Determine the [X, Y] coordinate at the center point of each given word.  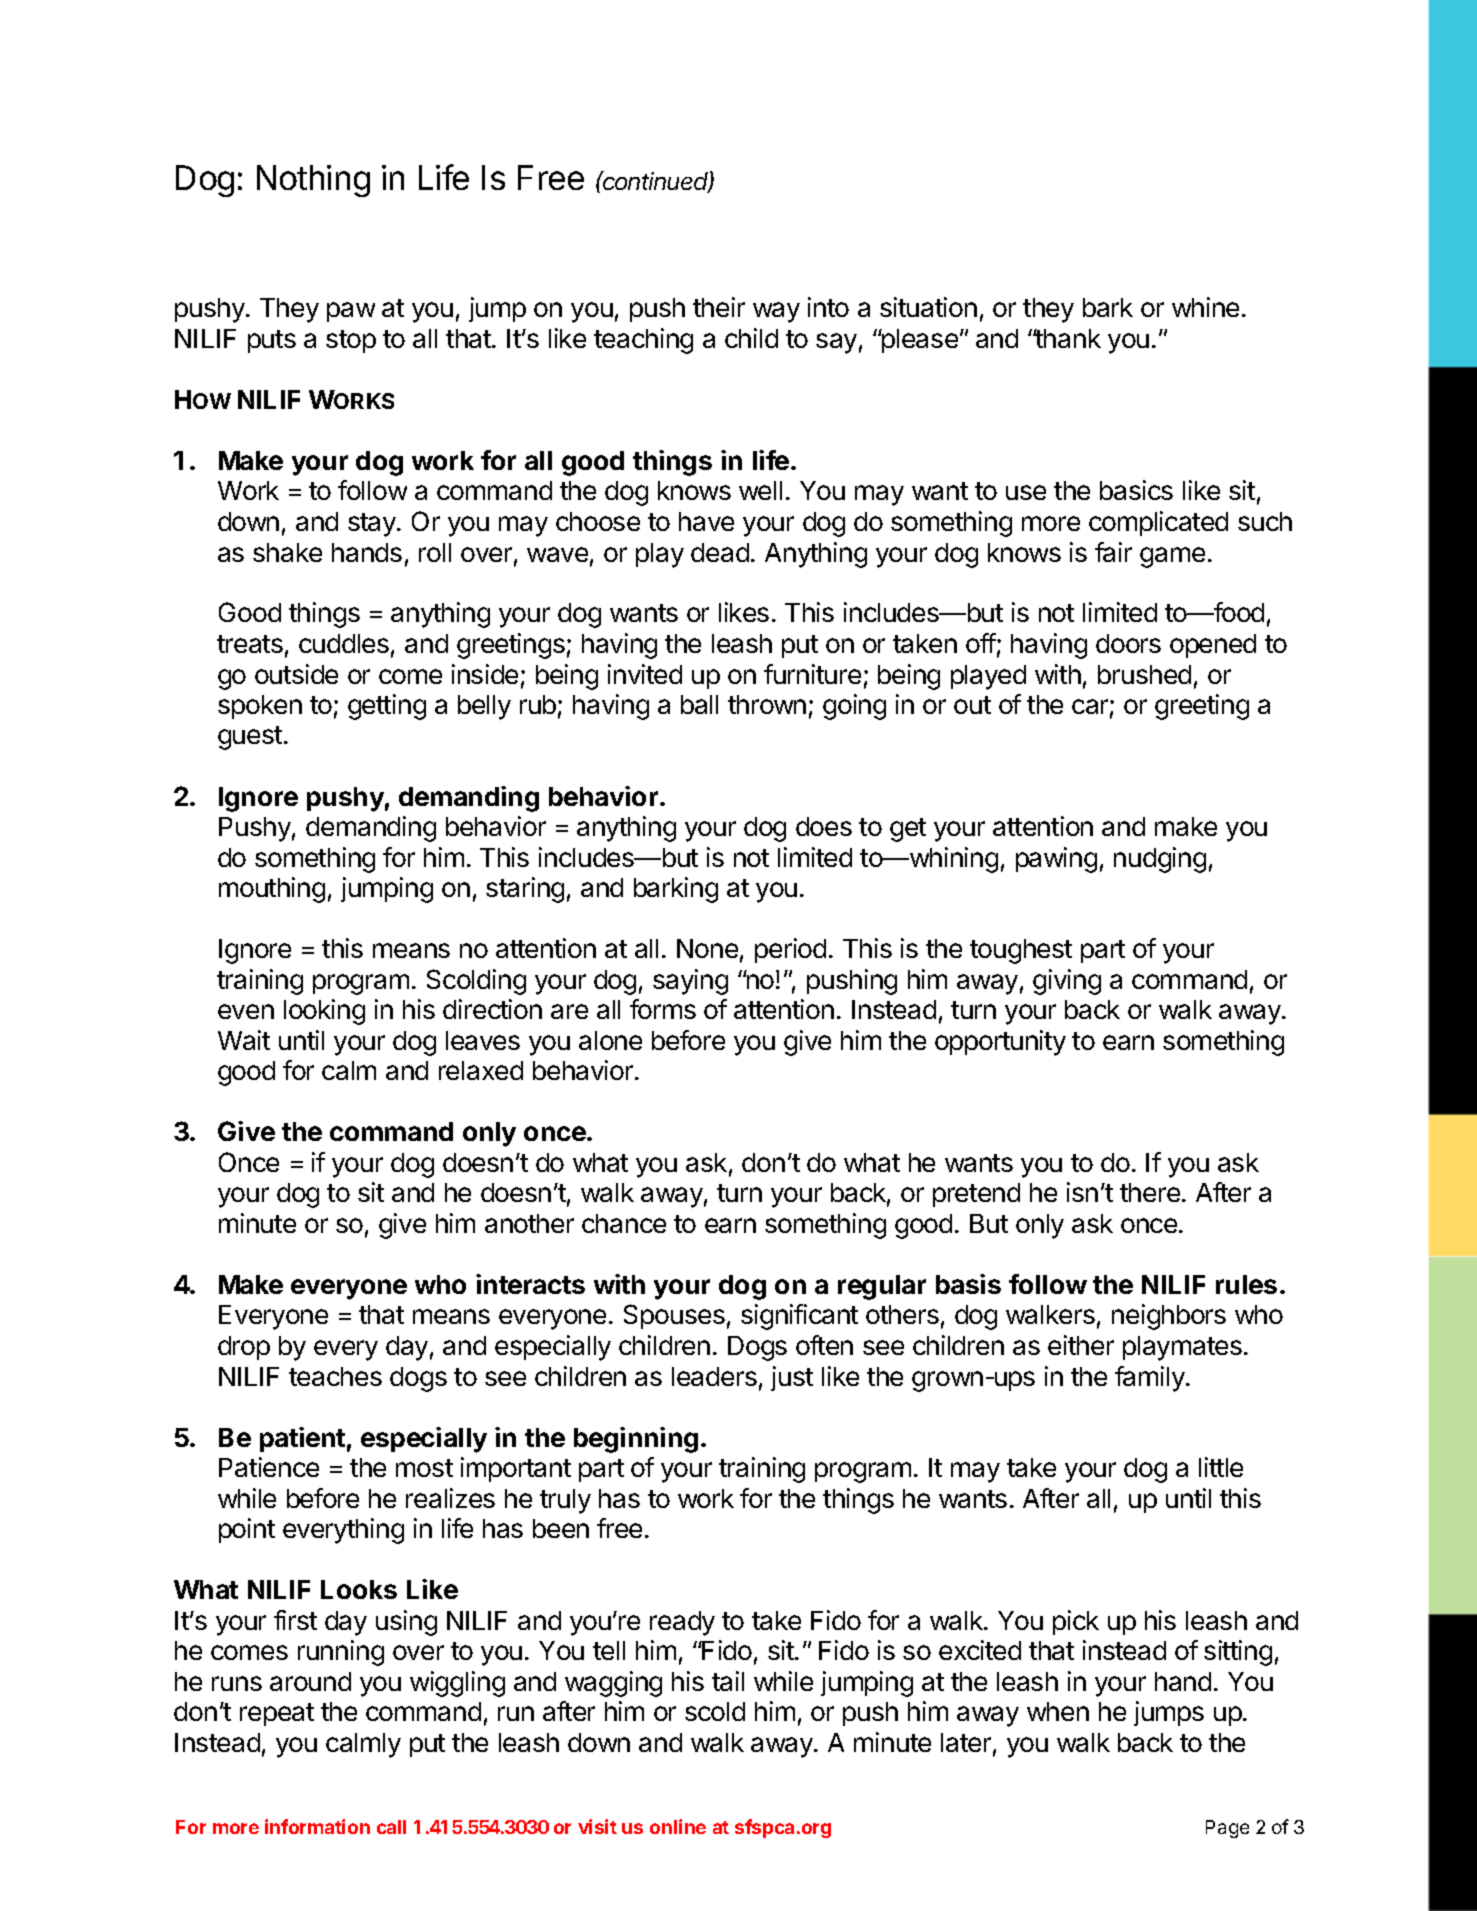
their [719, 307]
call [391, 1827]
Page [1227, 1829]
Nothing [313, 181]
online [678, 1826]
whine [1205, 307]
